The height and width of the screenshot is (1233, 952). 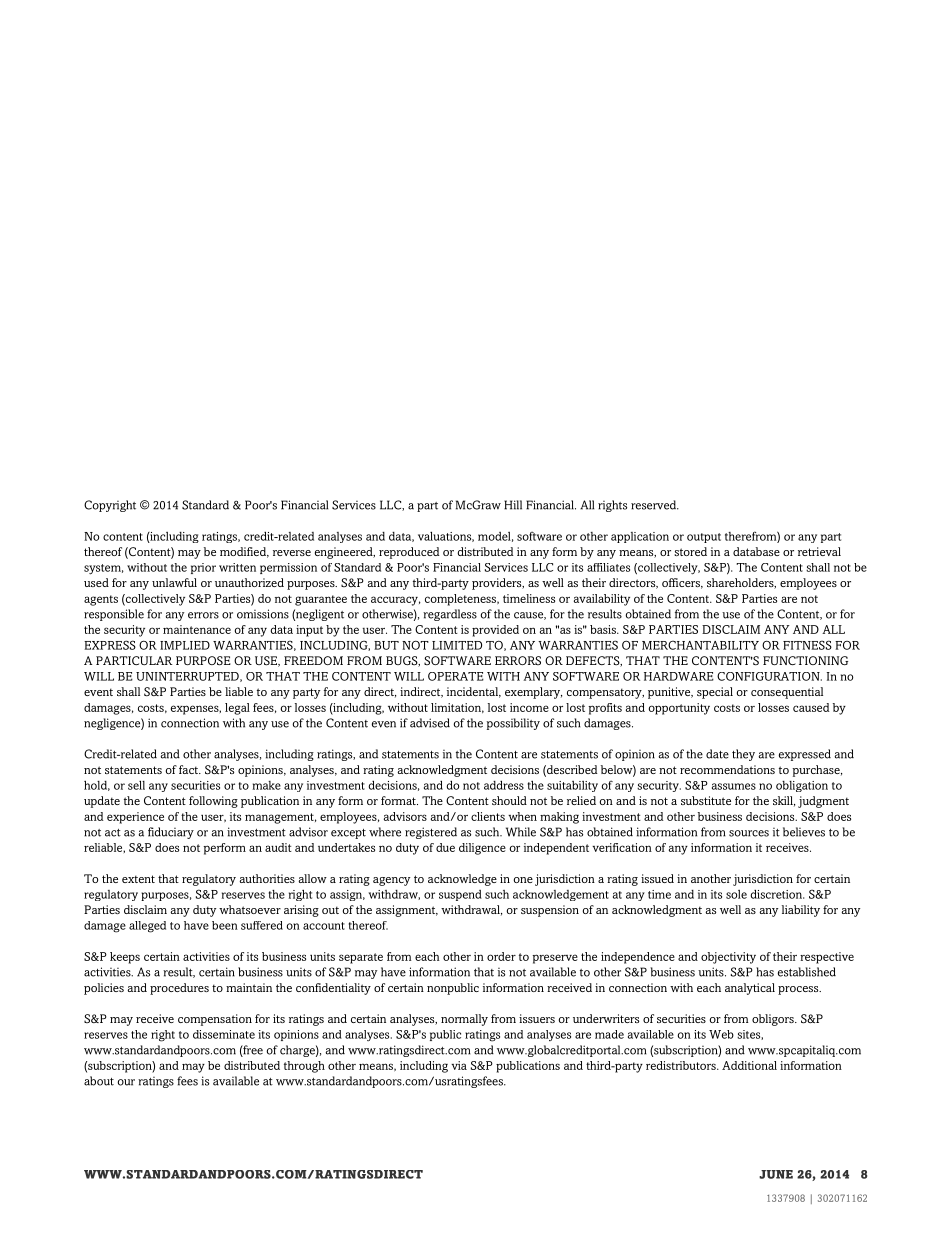 What do you see at coordinates (459, 1065) in the screenshot?
I see `via` at bounding box center [459, 1065].
